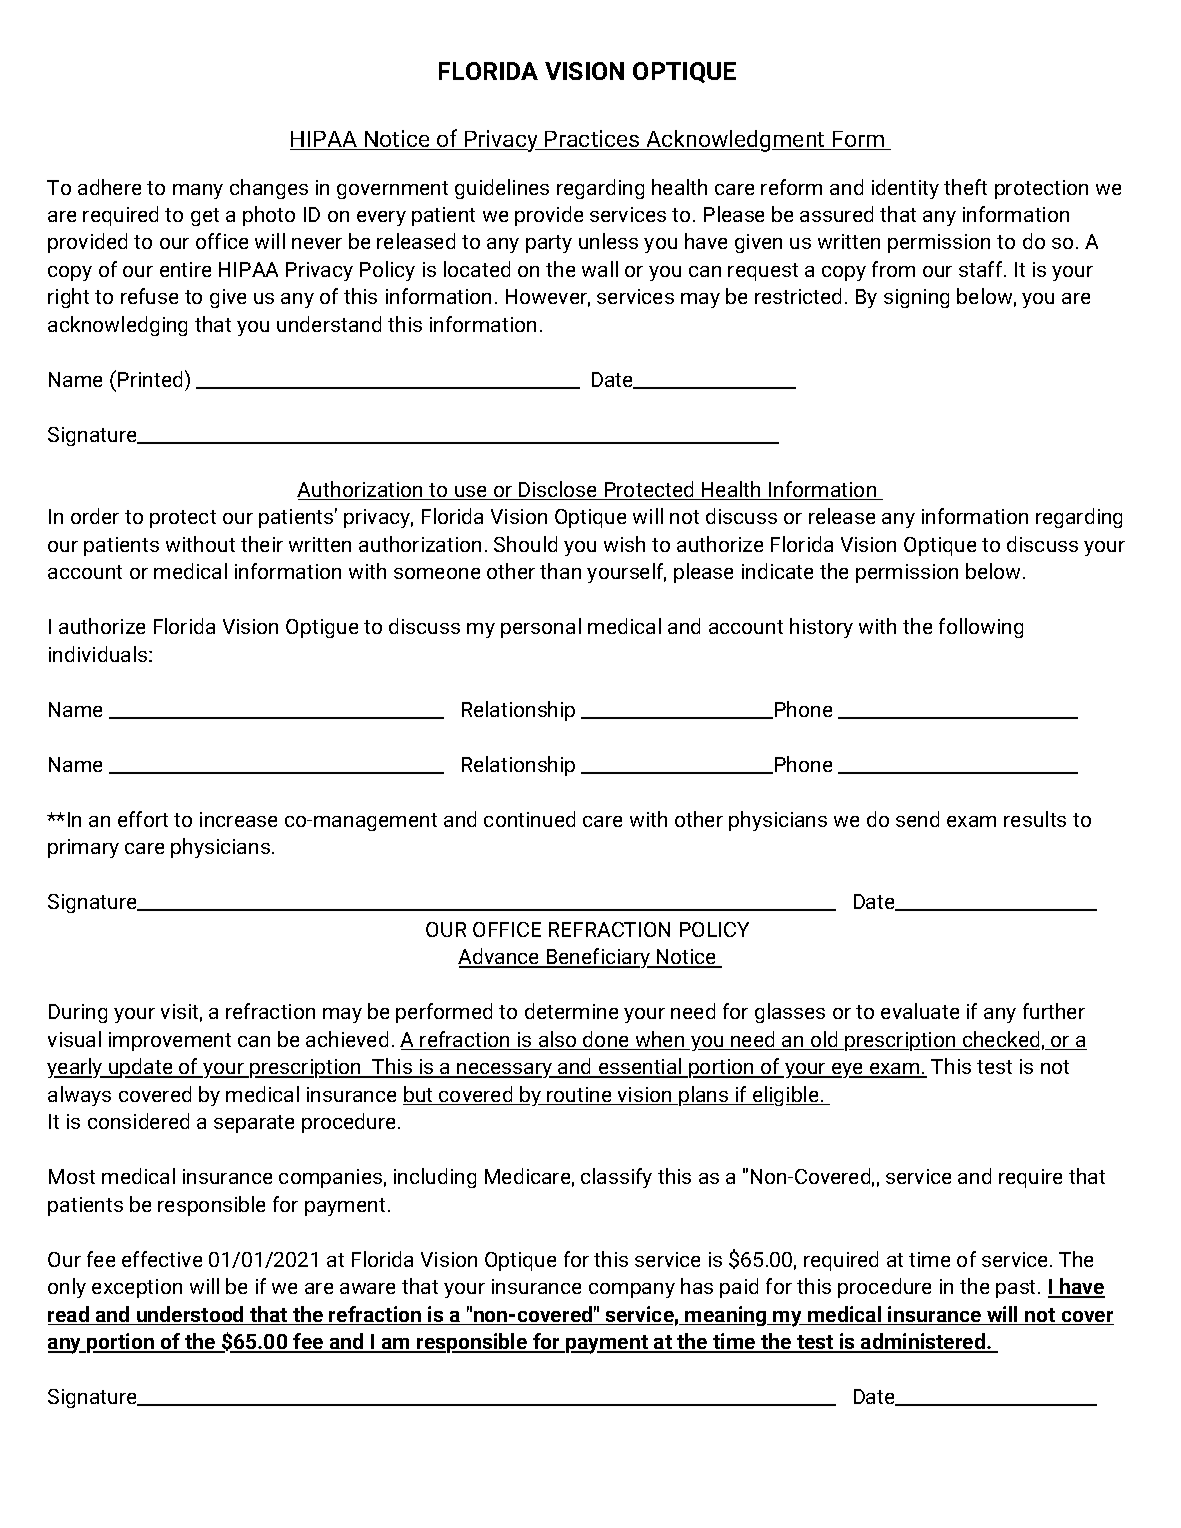 This document has width=1181, height=1528. I want to click on order, so click(95, 516).
